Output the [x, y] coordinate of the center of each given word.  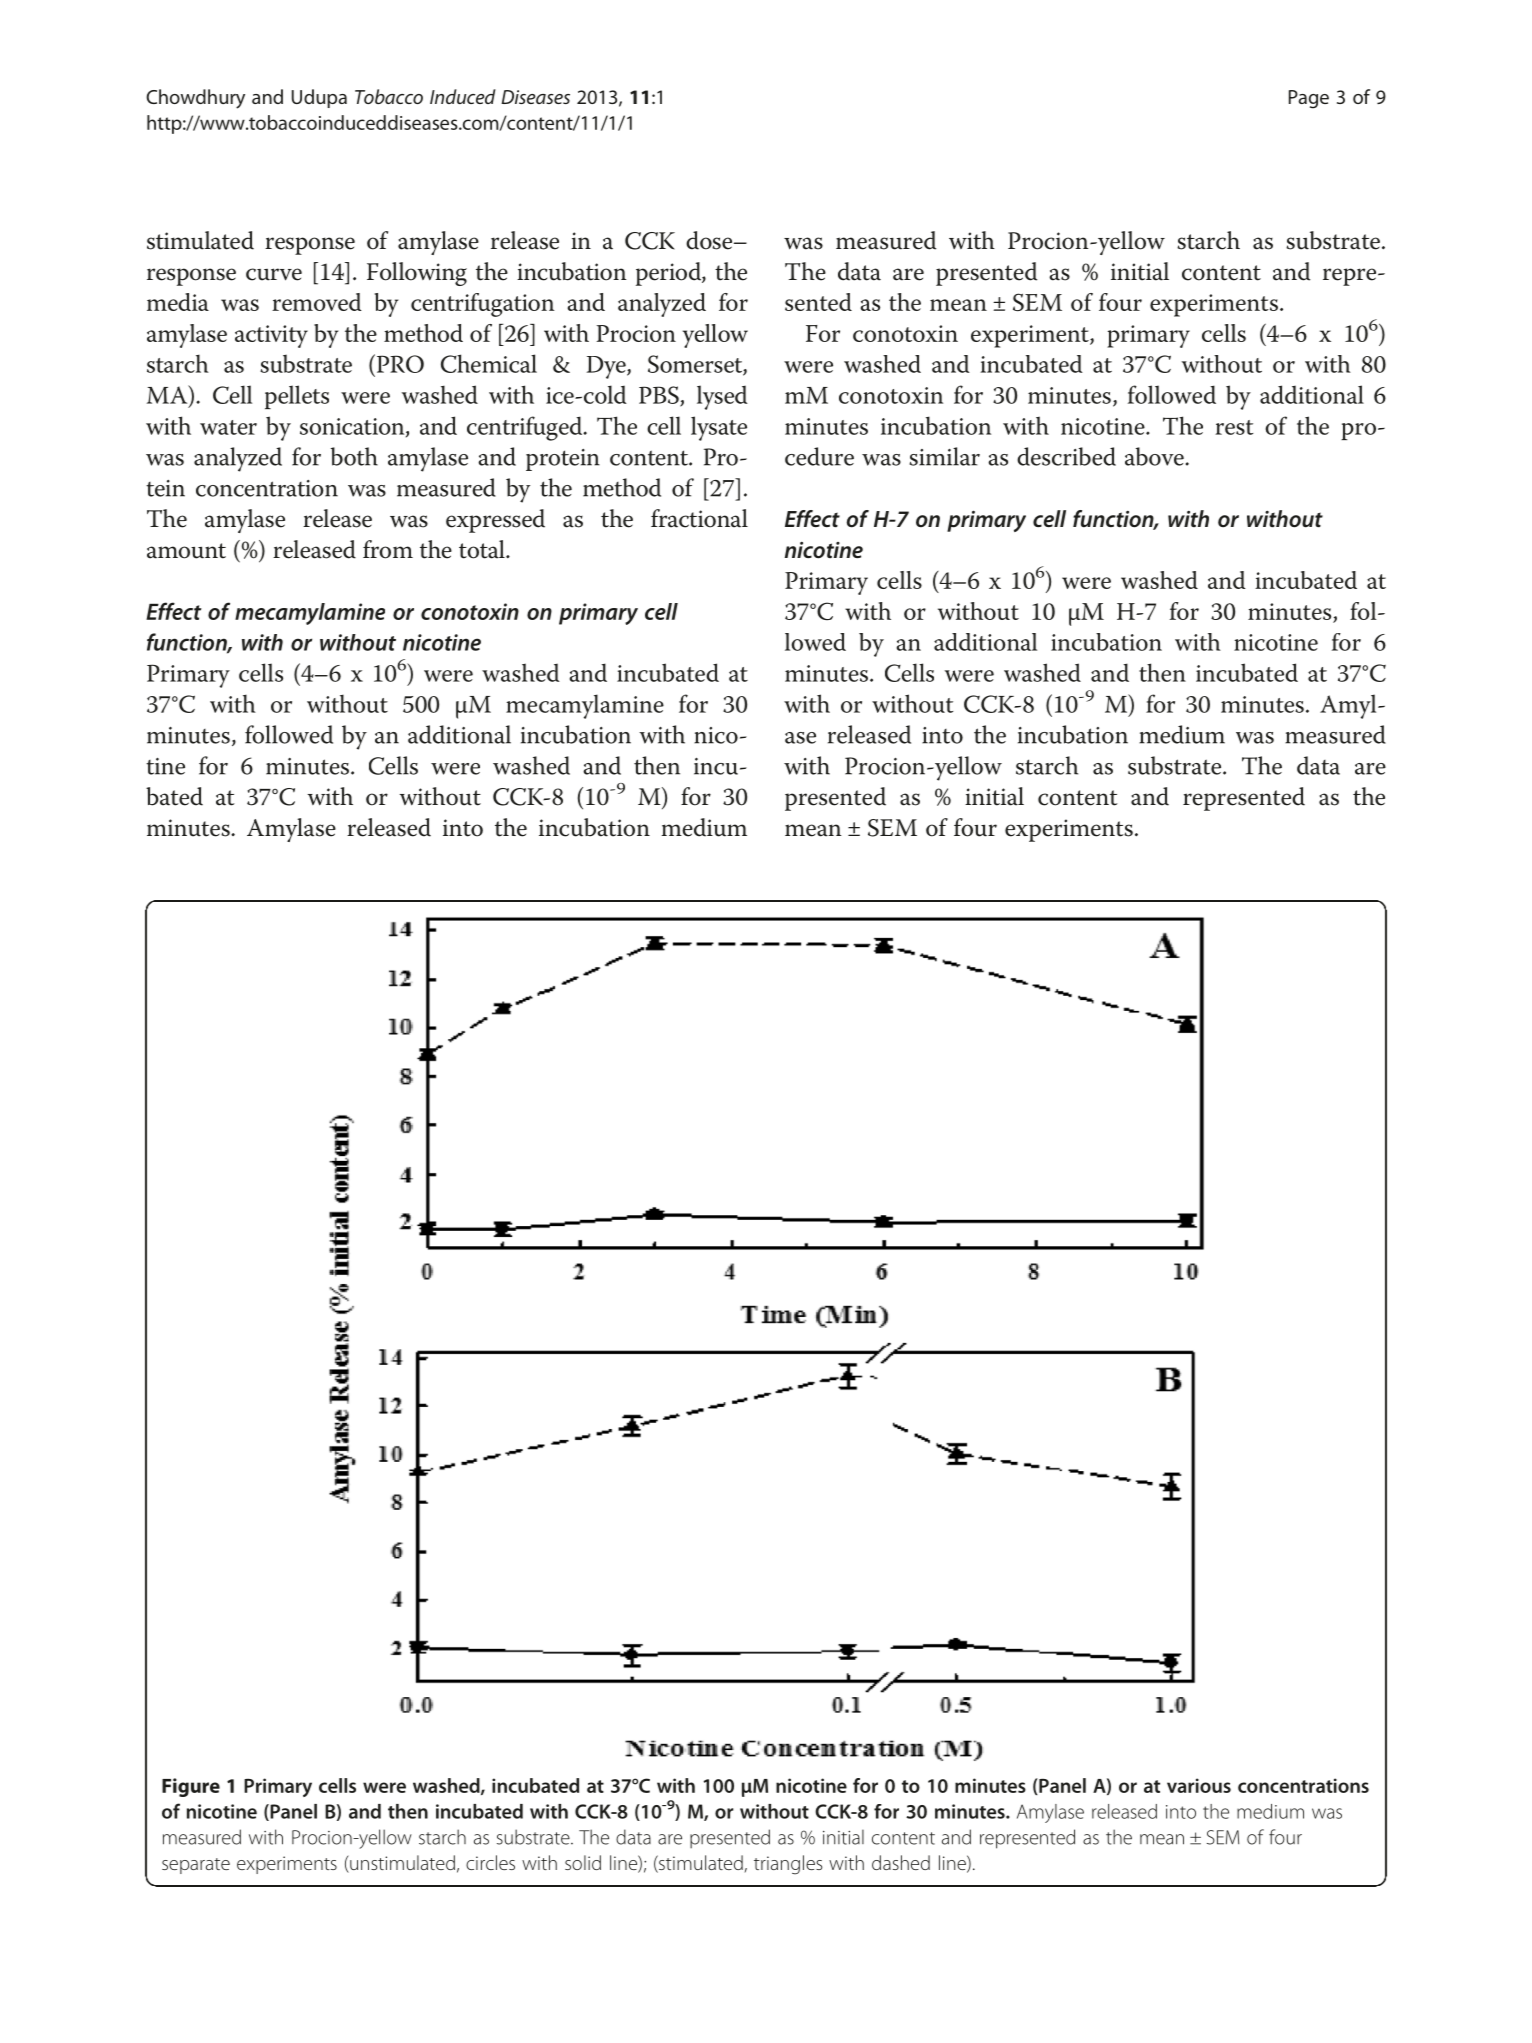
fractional [699, 518]
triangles [788, 1865]
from [388, 549]
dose [710, 240]
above [1154, 456]
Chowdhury [195, 99]
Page [1309, 99]
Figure [191, 1787]
